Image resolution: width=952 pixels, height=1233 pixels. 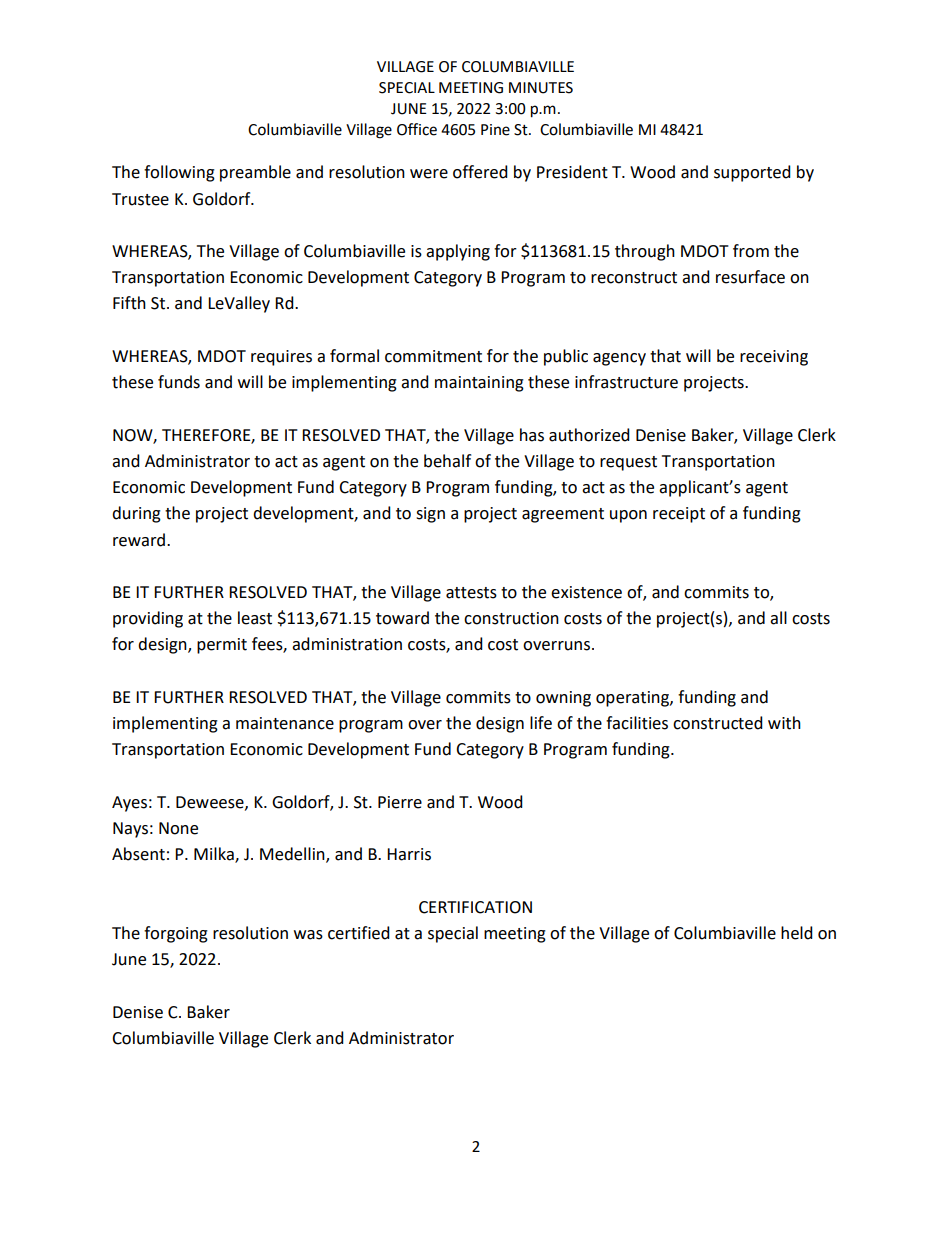 I want to click on following, so click(x=179, y=173).
